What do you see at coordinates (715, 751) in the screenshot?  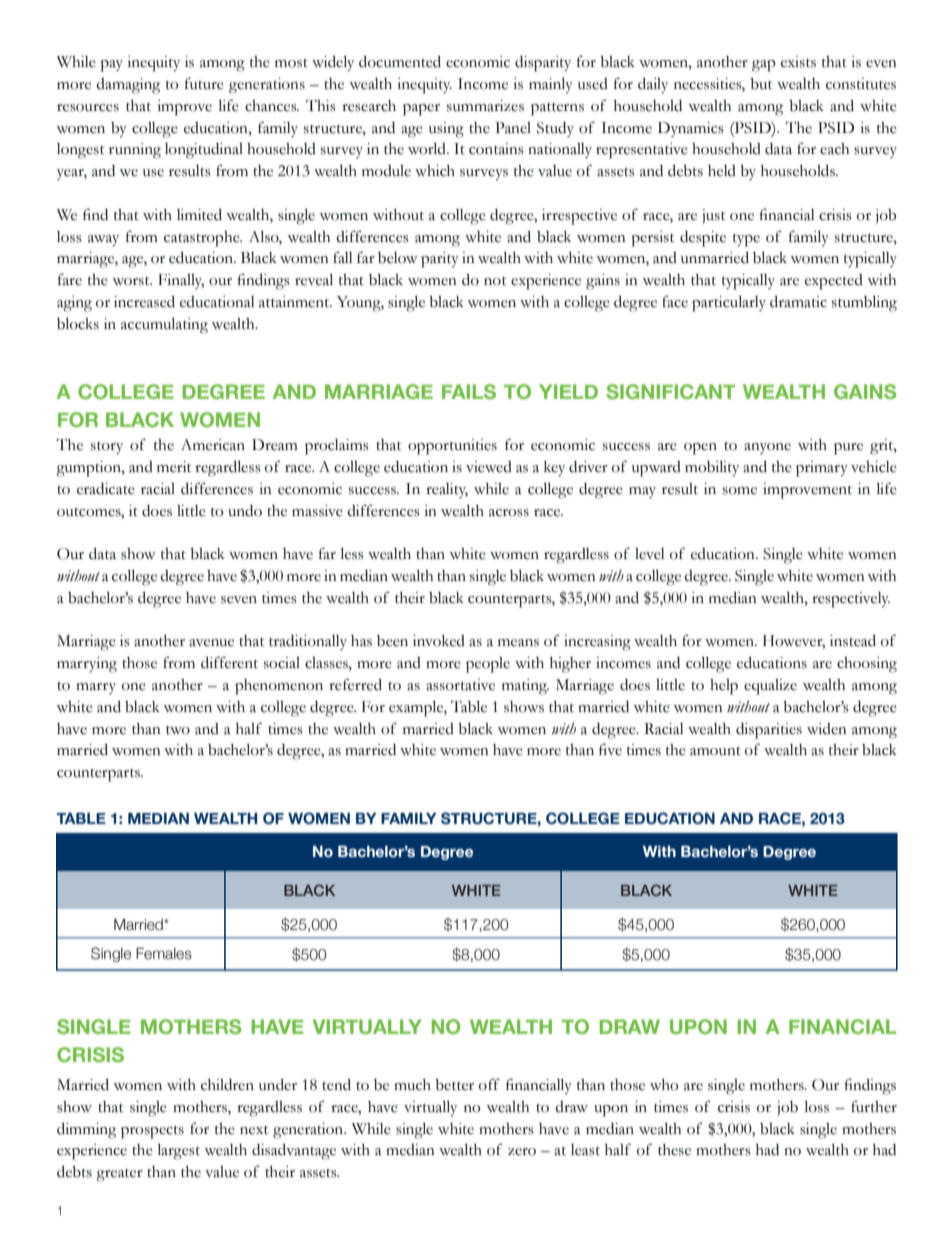 I see `amount` at bounding box center [715, 751].
